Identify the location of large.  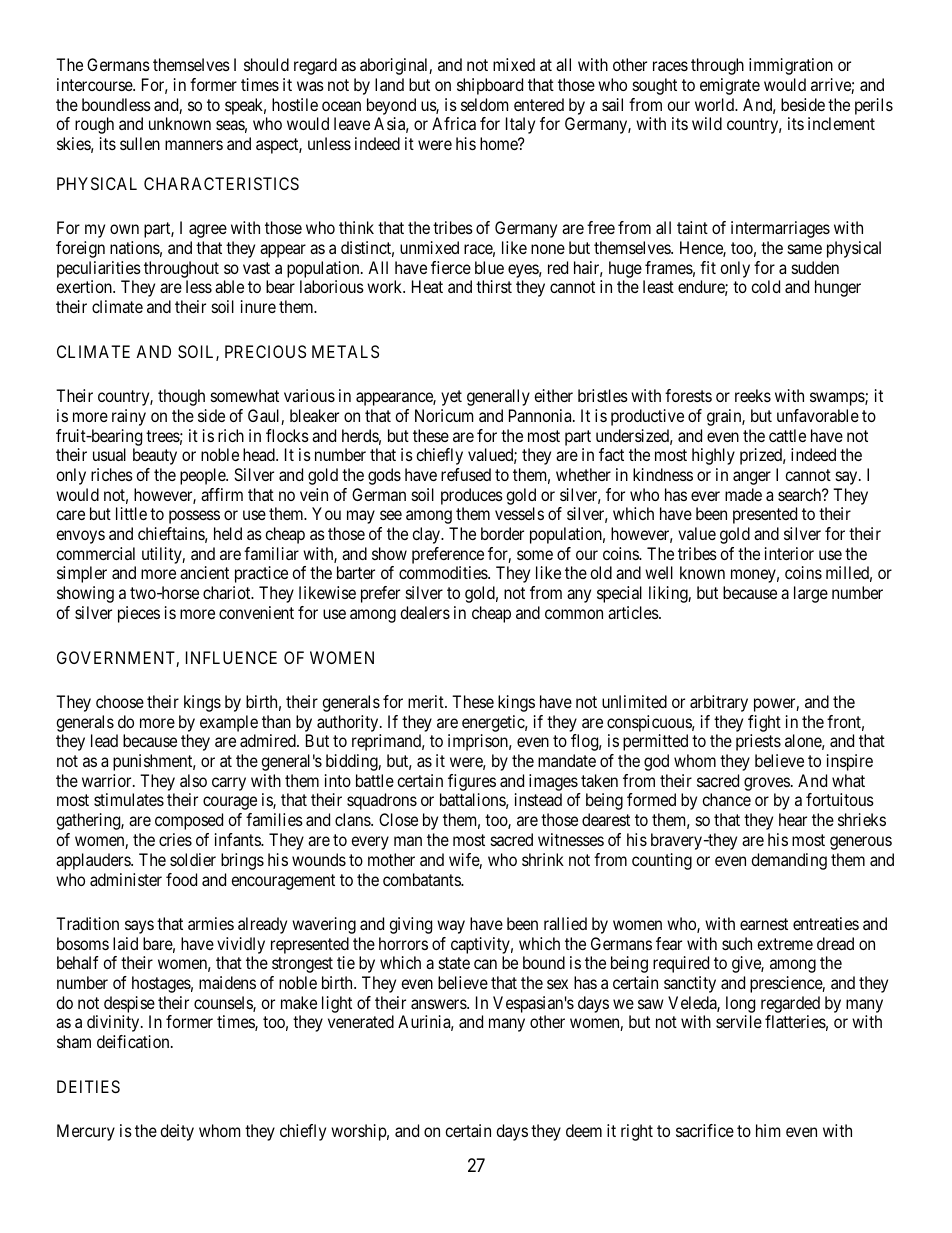
(811, 594).
